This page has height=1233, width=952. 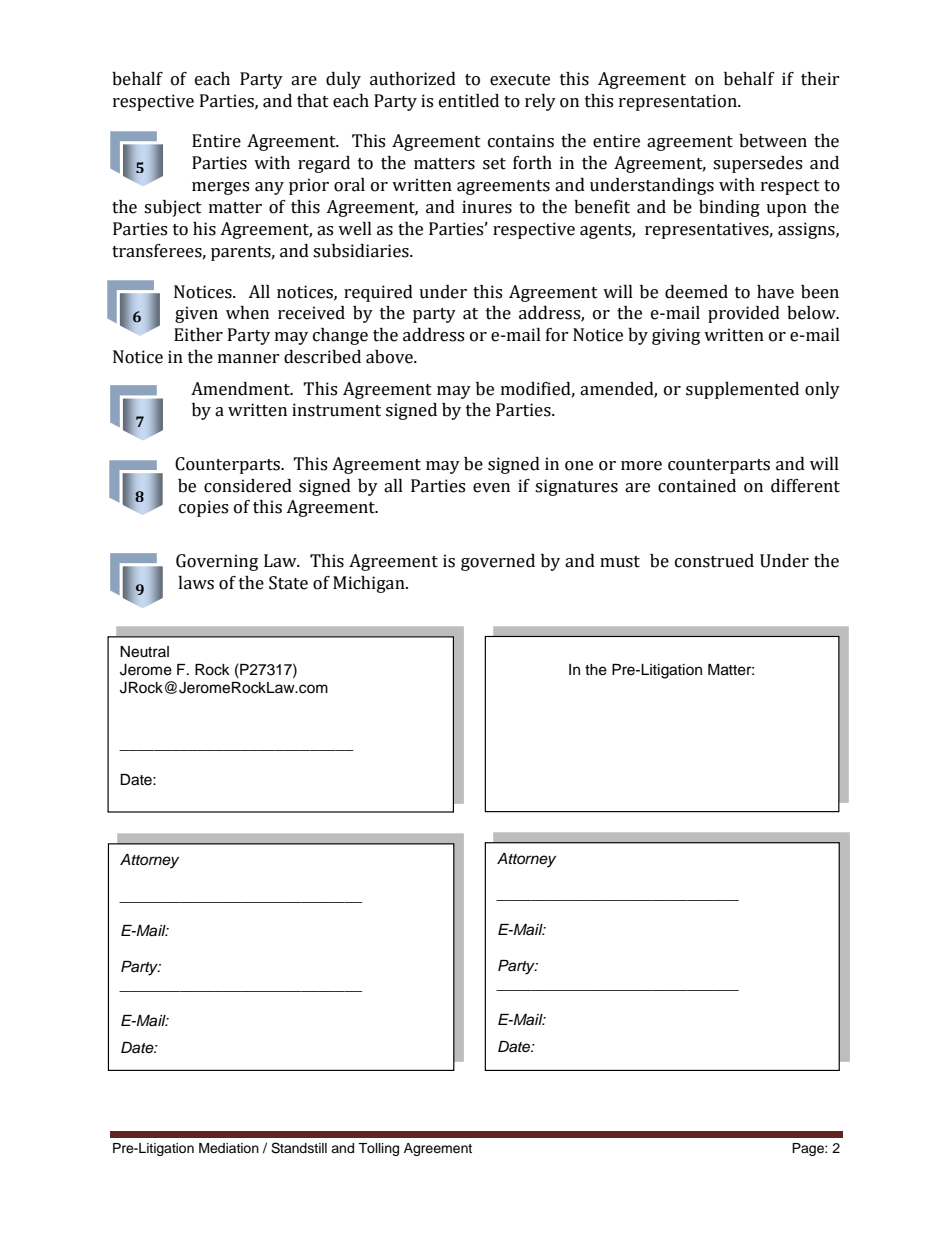 What do you see at coordinates (714, 561) in the page?
I see `construed` at bounding box center [714, 561].
